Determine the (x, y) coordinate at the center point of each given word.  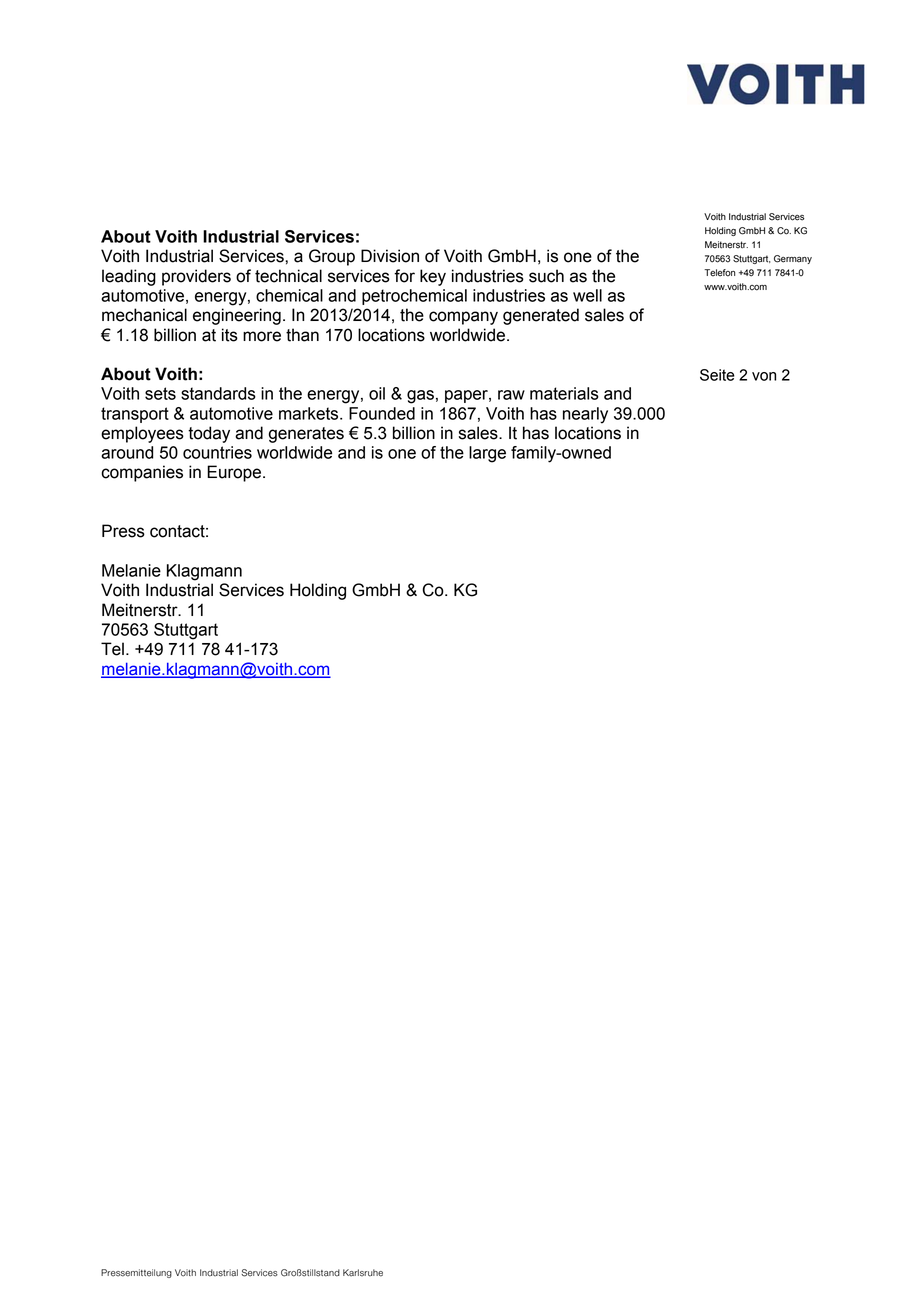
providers (196, 277)
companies (142, 473)
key (433, 277)
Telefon (719, 273)
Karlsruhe (363, 1273)
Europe (234, 473)
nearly (585, 415)
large (487, 454)
